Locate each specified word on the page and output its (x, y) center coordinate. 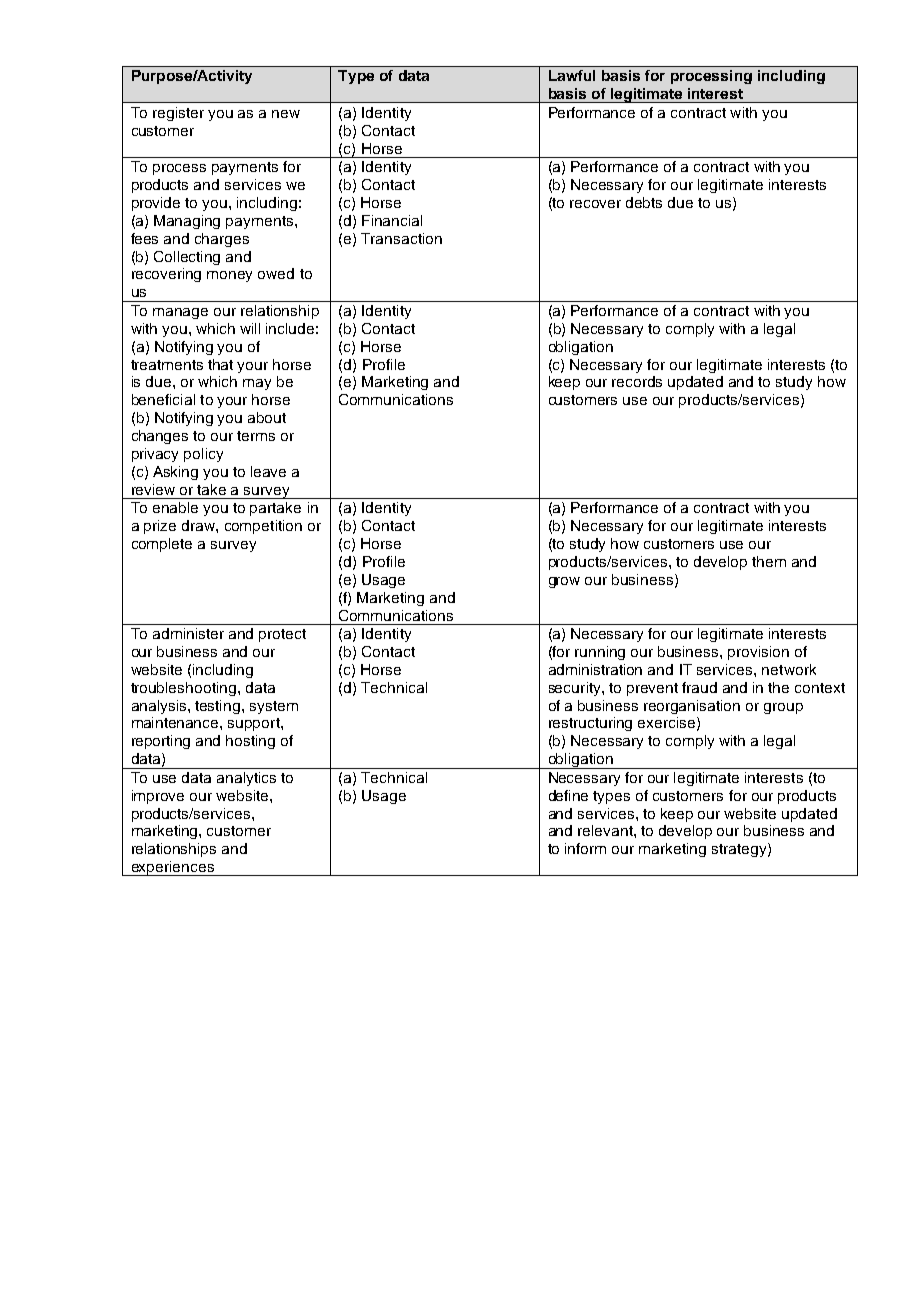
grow (564, 582)
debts (644, 202)
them (769, 561)
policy (203, 455)
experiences (172, 868)
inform (585, 848)
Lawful (572, 75)
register (178, 114)
